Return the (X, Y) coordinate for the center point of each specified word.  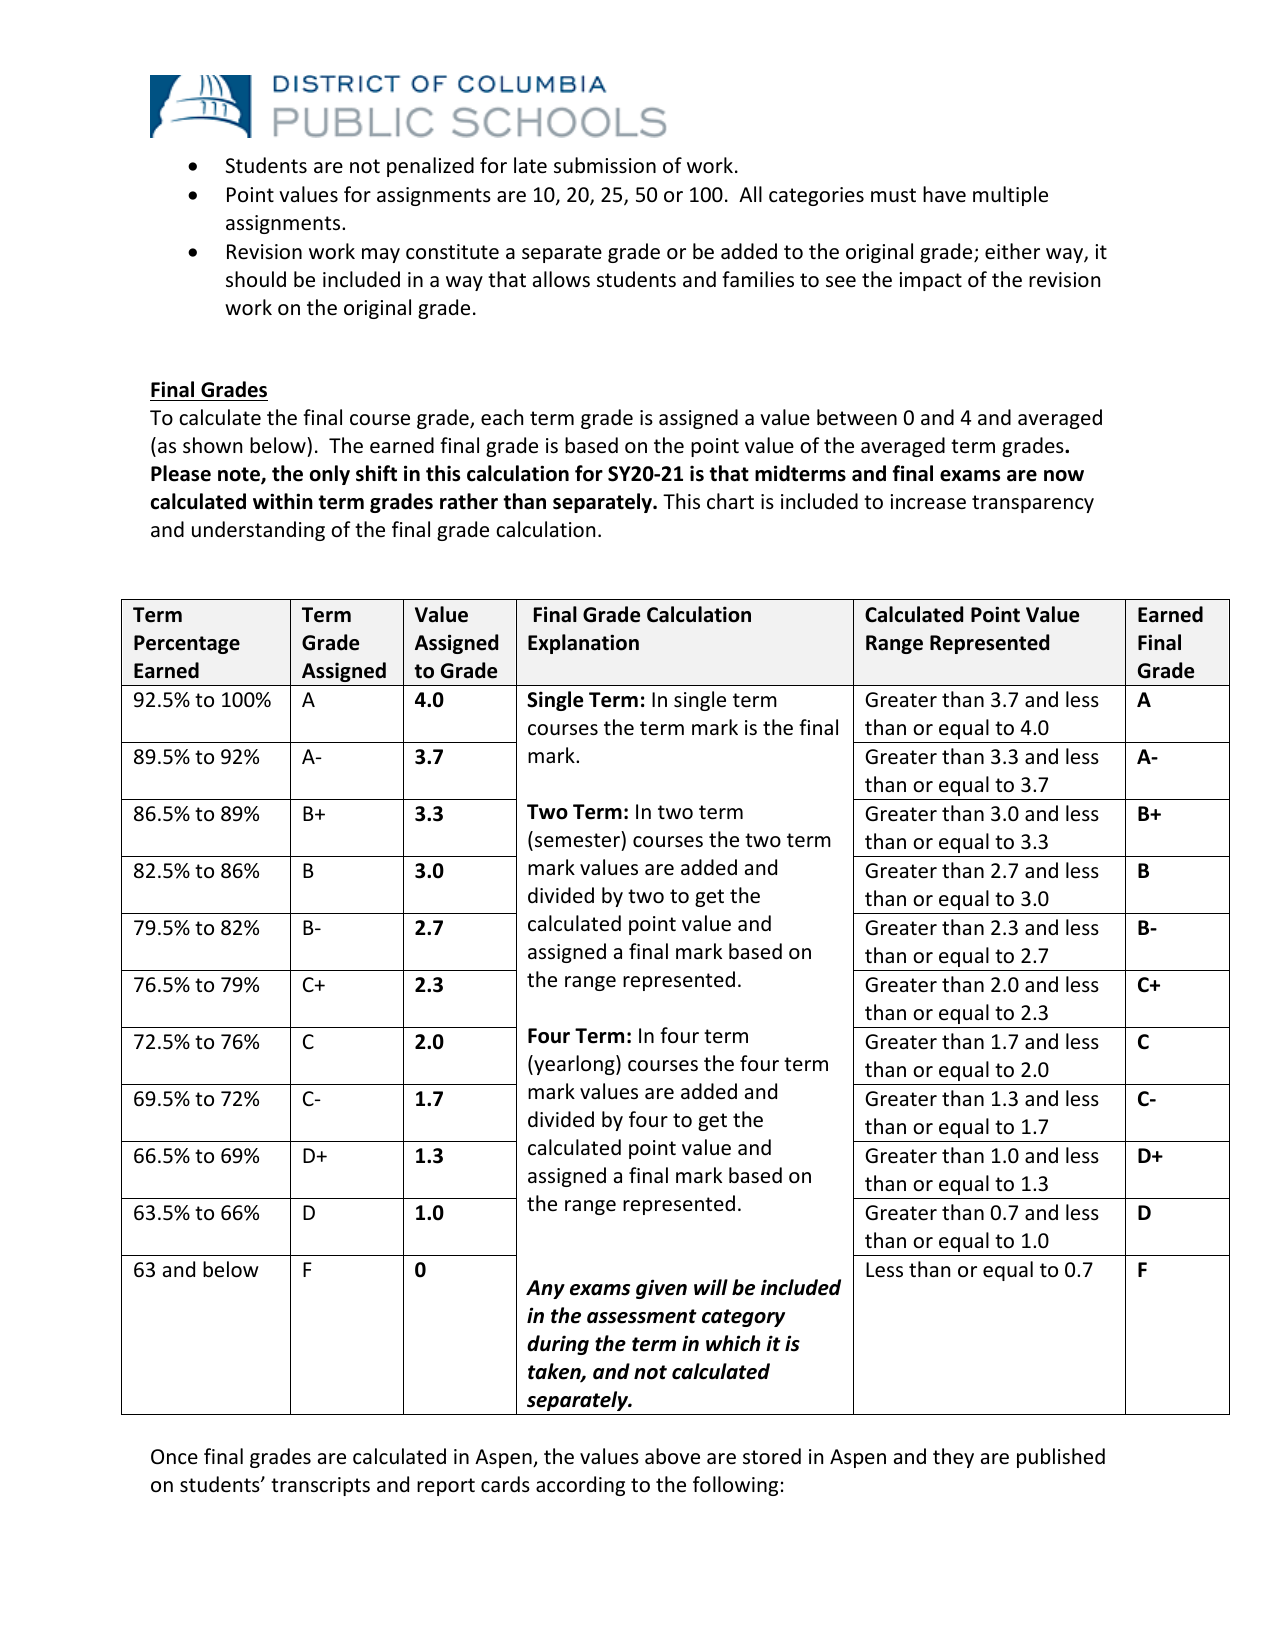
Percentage (187, 644)
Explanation (583, 644)
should (256, 279)
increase (928, 502)
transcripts (320, 1486)
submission (605, 165)
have (944, 194)
